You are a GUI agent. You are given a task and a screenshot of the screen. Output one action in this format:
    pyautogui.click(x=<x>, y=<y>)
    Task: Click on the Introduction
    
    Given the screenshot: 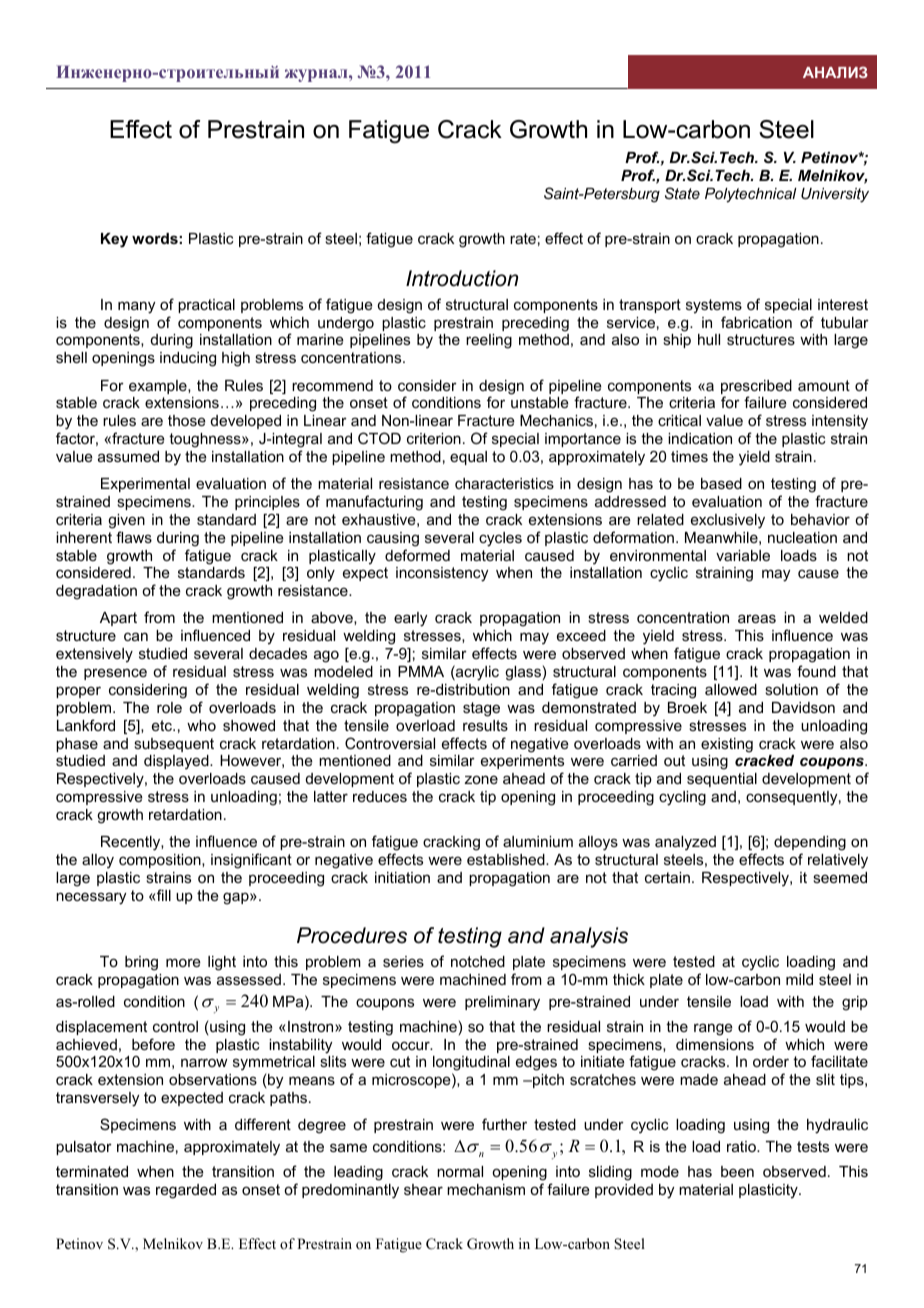 What is the action you would take?
    pyautogui.click(x=462, y=278)
